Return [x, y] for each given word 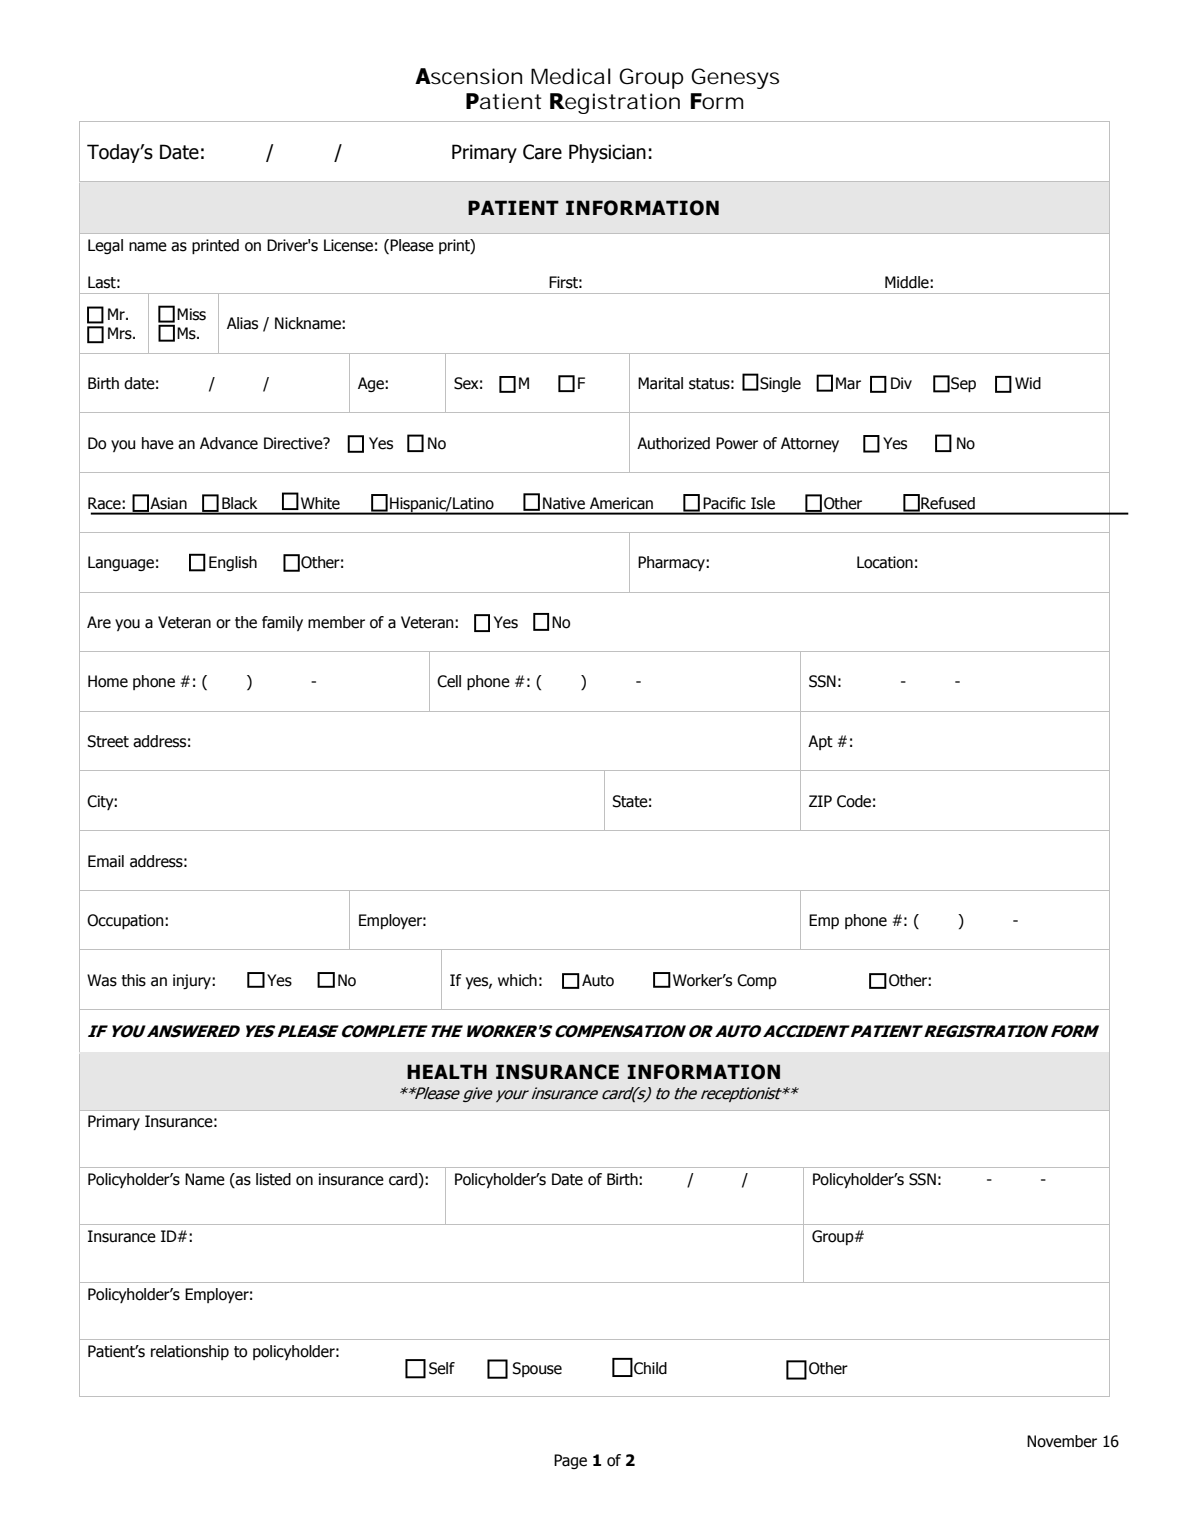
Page [570, 1461]
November [1062, 1441]
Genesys [735, 78]
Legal [105, 246]
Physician [607, 153]
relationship [190, 1352]
